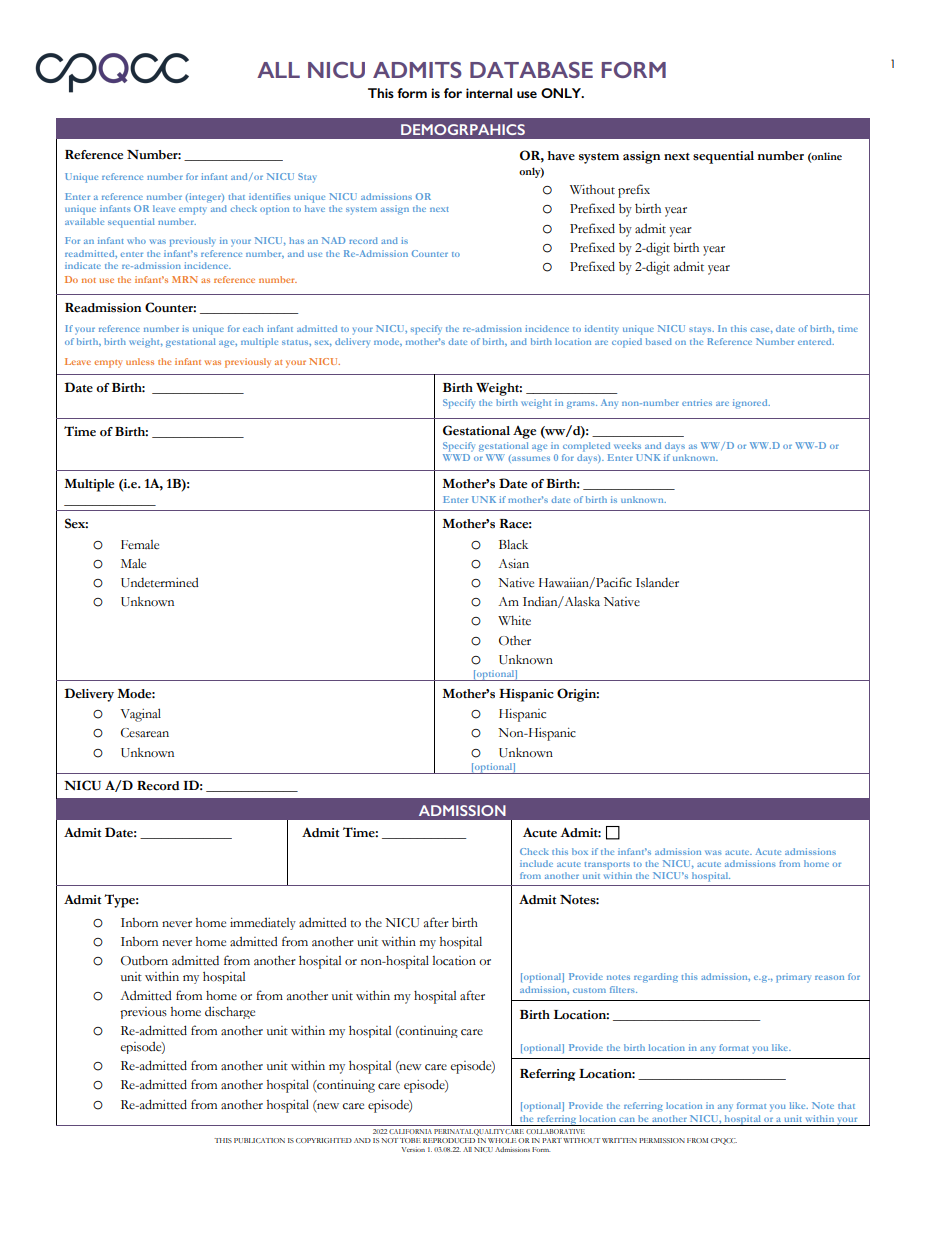 The height and width of the page is (1233, 952). Describe the element at coordinates (514, 620) in the page. I see `White` at that location.
